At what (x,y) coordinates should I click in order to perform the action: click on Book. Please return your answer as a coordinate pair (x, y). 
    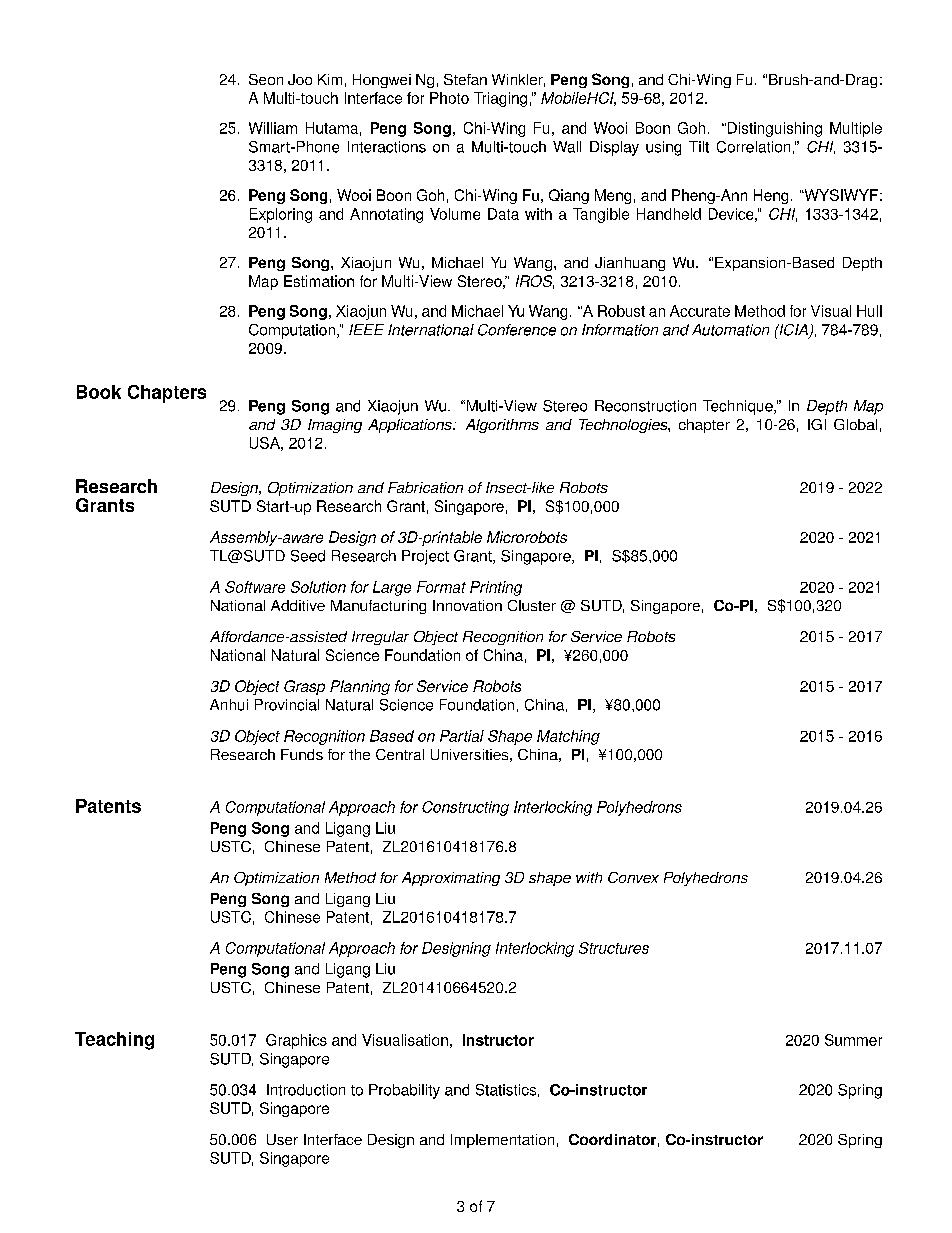
    Looking at the image, I should click on (99, 392).
